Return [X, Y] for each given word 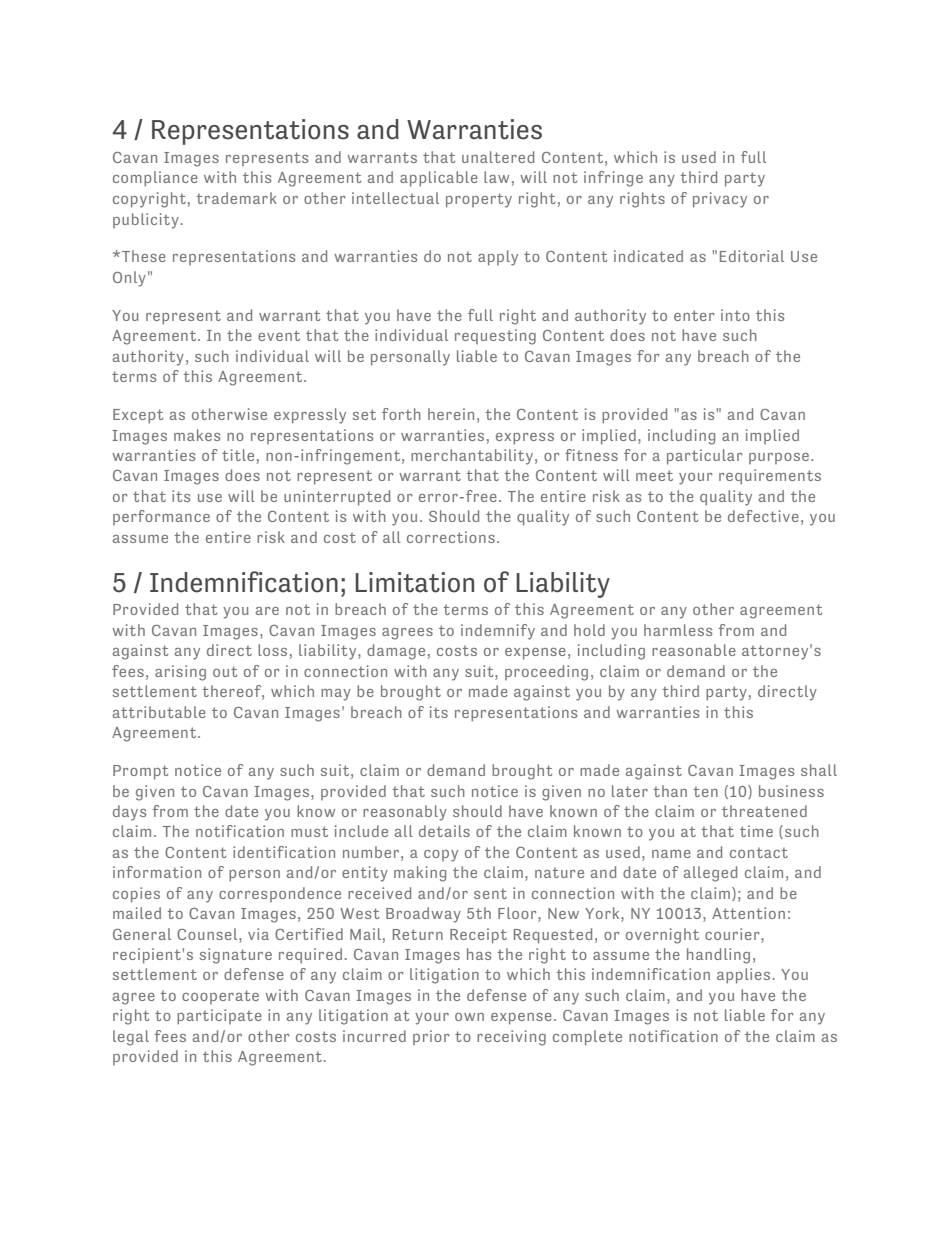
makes [197, 435]
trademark [237, 198]
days [129, 813]
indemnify [498, 632]
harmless [678, 630]
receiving [511, 1038]
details [444, 831]
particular [705, 457]
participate [219, 1017]
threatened [764, 811]
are [267, 611]
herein [451, 414]
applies [743, 976]
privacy [720, 200]
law [496, 177]
